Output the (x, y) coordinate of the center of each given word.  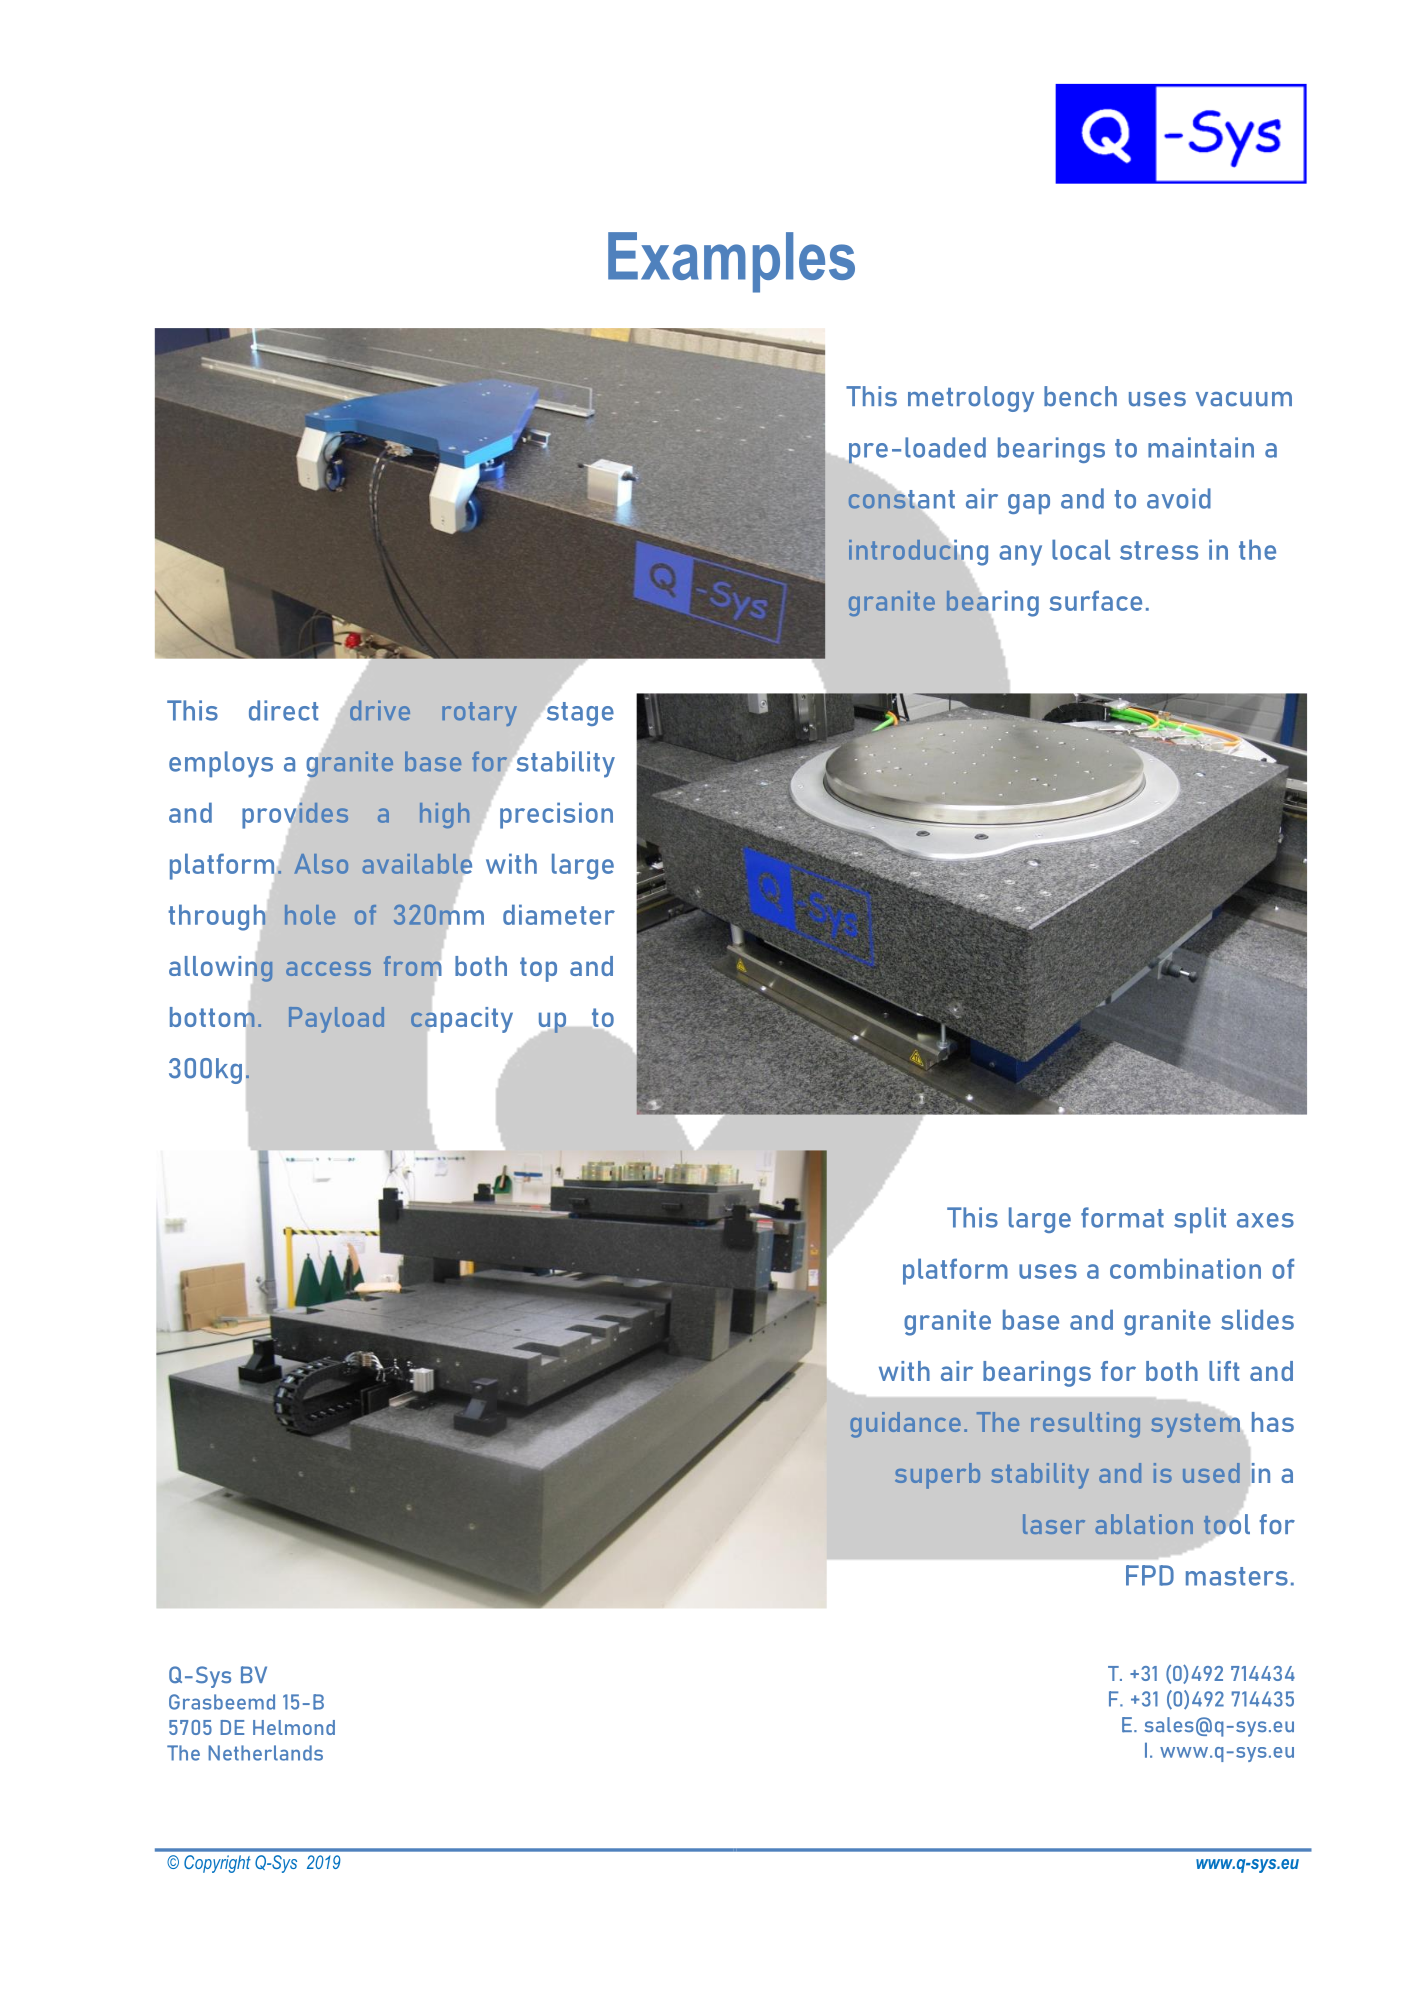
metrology (971, 399)
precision (556, 815)
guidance (905, 1425)
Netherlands (266, 1753)
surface (1095, 600)
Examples (731, 262)
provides (295, 815)
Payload (336, 1020)
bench (1080, 396)
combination (1185, 1268)
